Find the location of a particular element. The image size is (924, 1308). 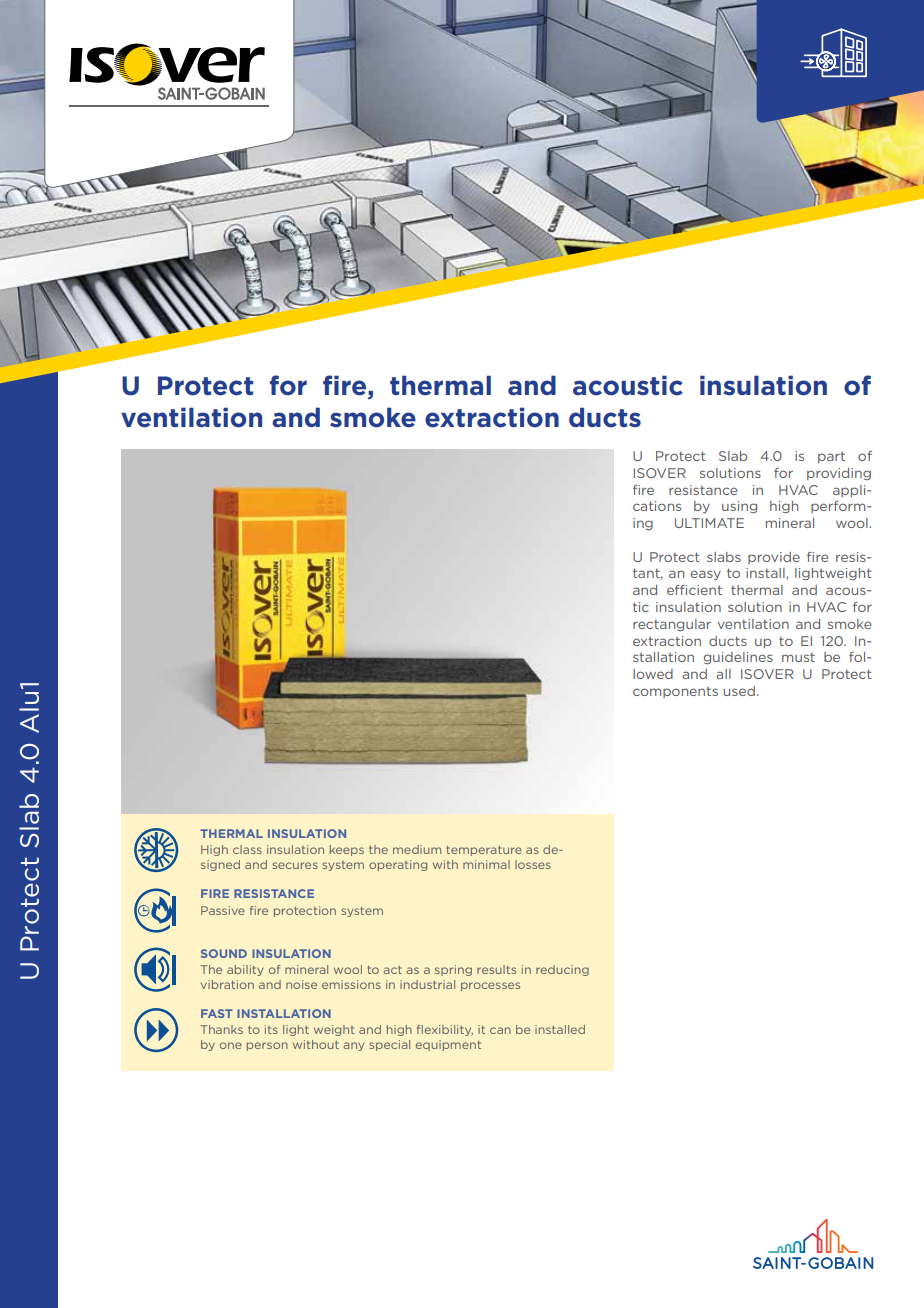

components is located at coordinates (675, 692).
